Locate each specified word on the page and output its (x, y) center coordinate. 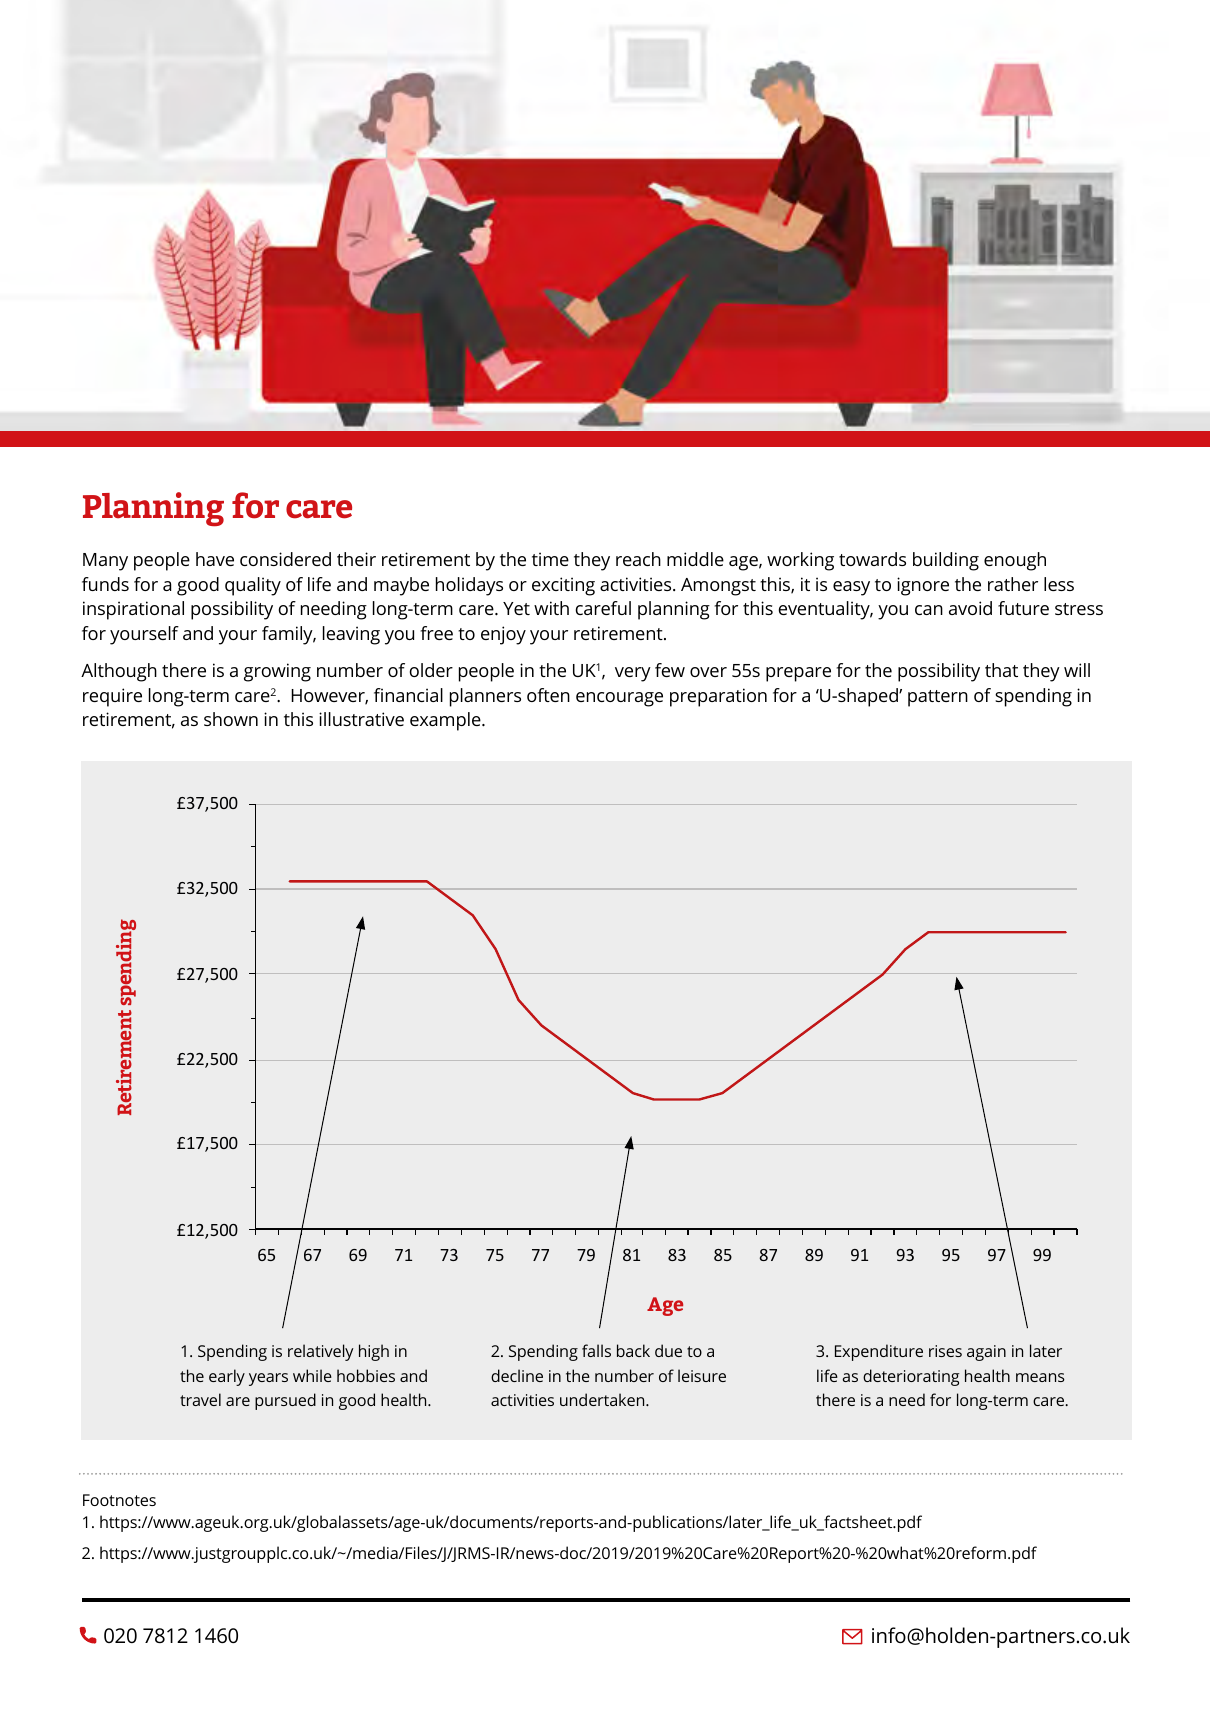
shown (231, 719)
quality (253, 586)
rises (945, 1351)
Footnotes (119, 1500)
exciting (563, 586)
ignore (923, 586)
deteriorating (911, 1377)
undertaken (603, 1399)
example (446, 721)
